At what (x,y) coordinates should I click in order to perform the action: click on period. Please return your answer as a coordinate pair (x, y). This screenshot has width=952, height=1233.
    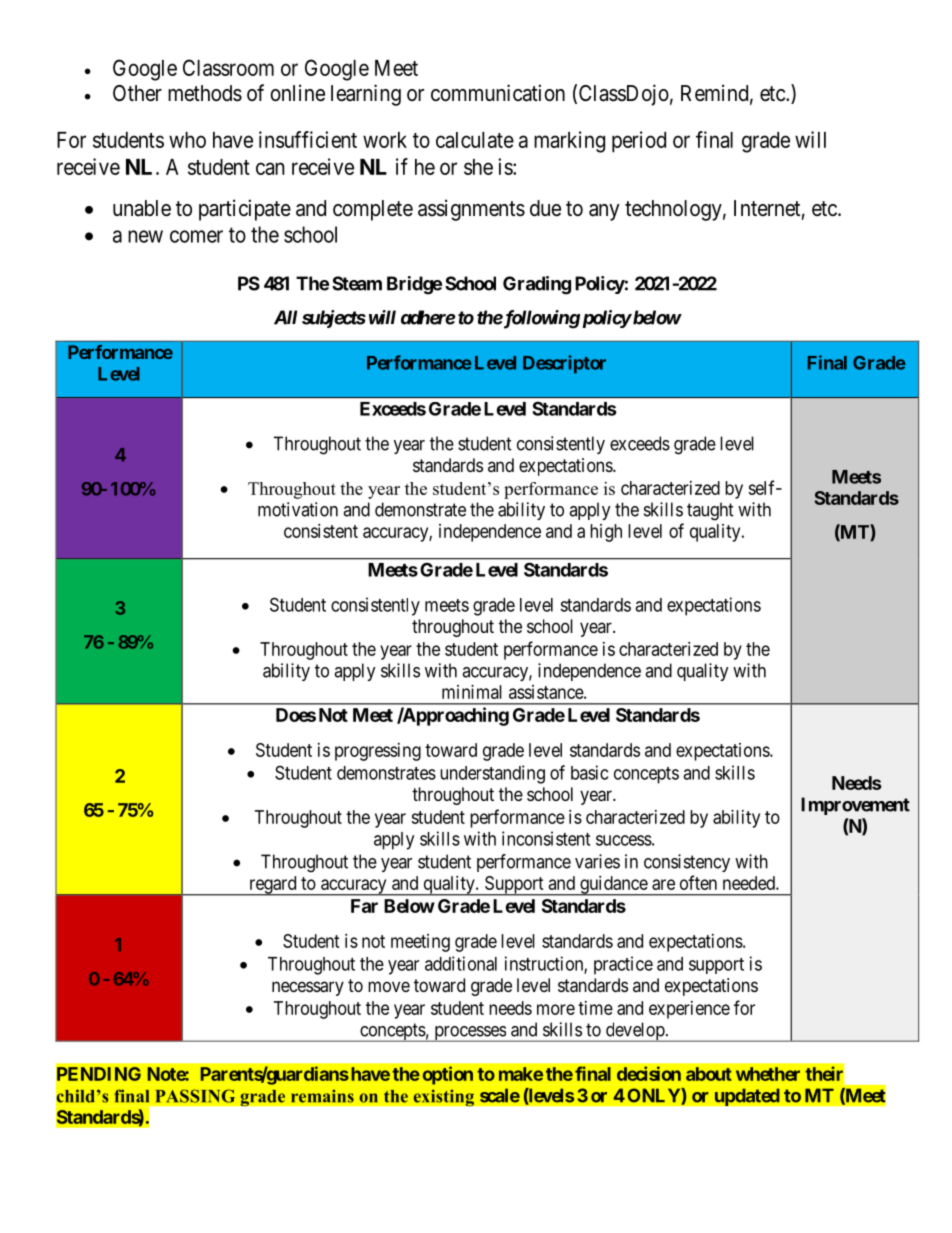
    Looking at the image, I should click on (639, 142).
